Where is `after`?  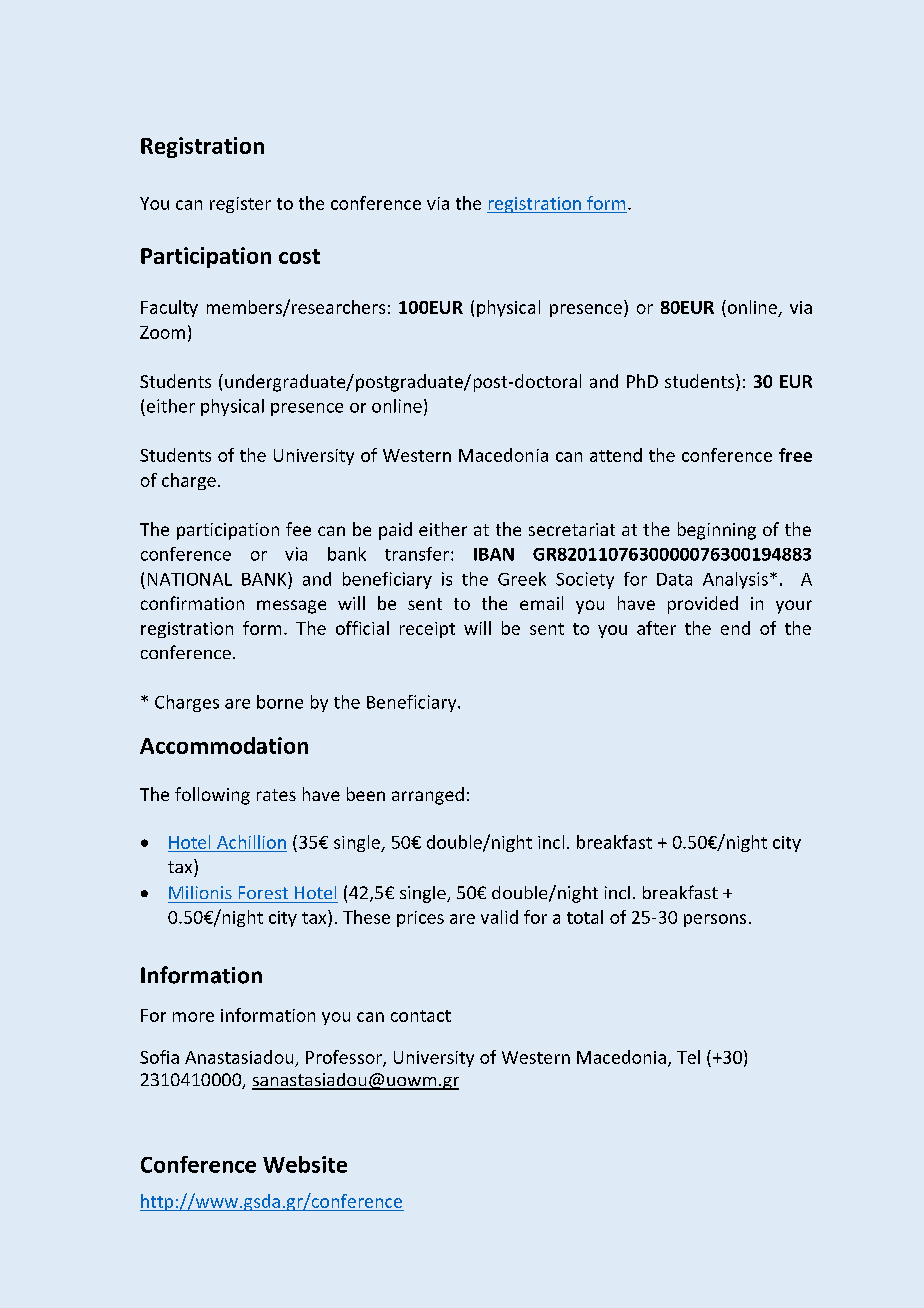
after is located at coordinates (656, 628).
